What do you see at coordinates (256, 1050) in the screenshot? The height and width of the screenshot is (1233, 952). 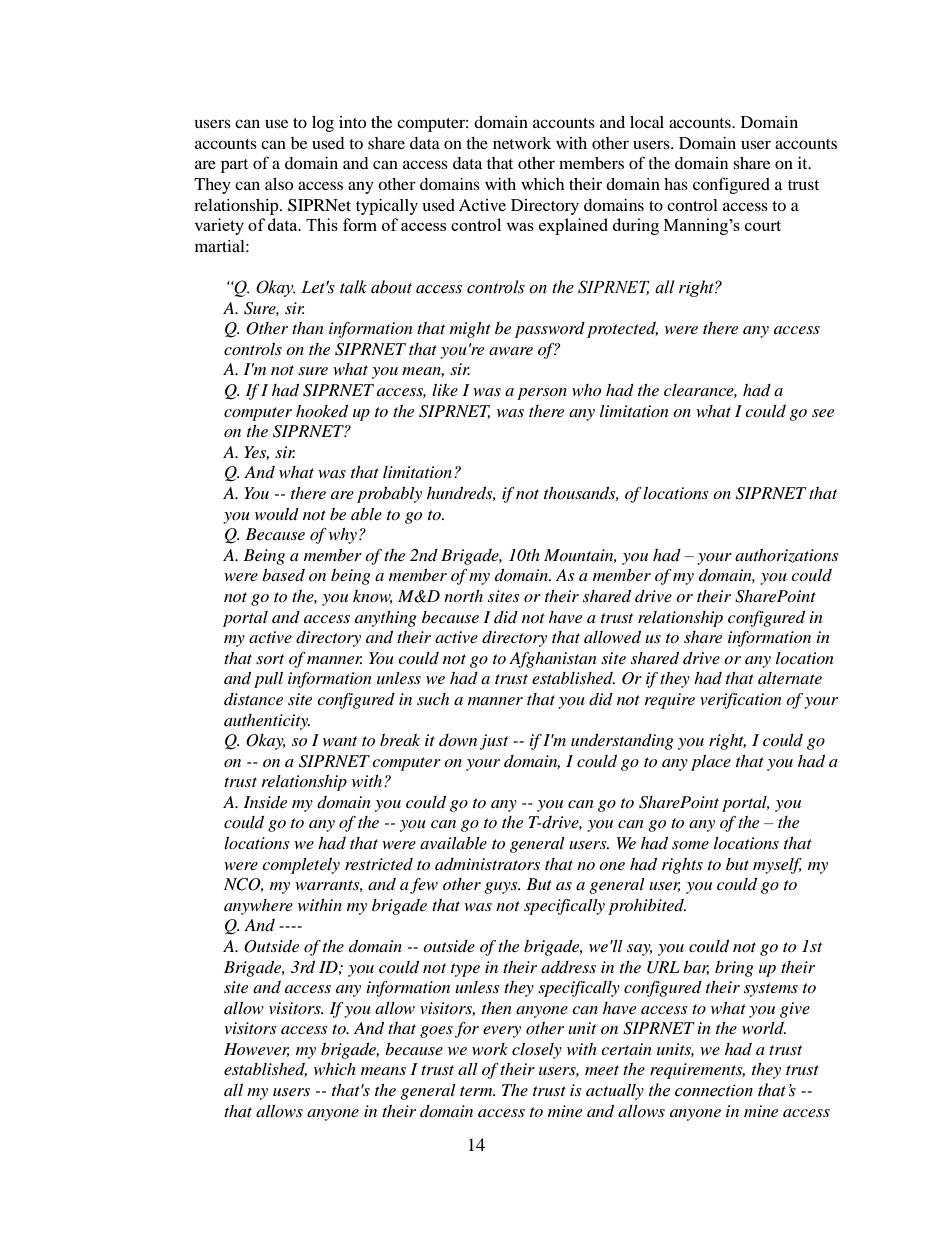 I see `However` at bounding box center [256, 1050].
